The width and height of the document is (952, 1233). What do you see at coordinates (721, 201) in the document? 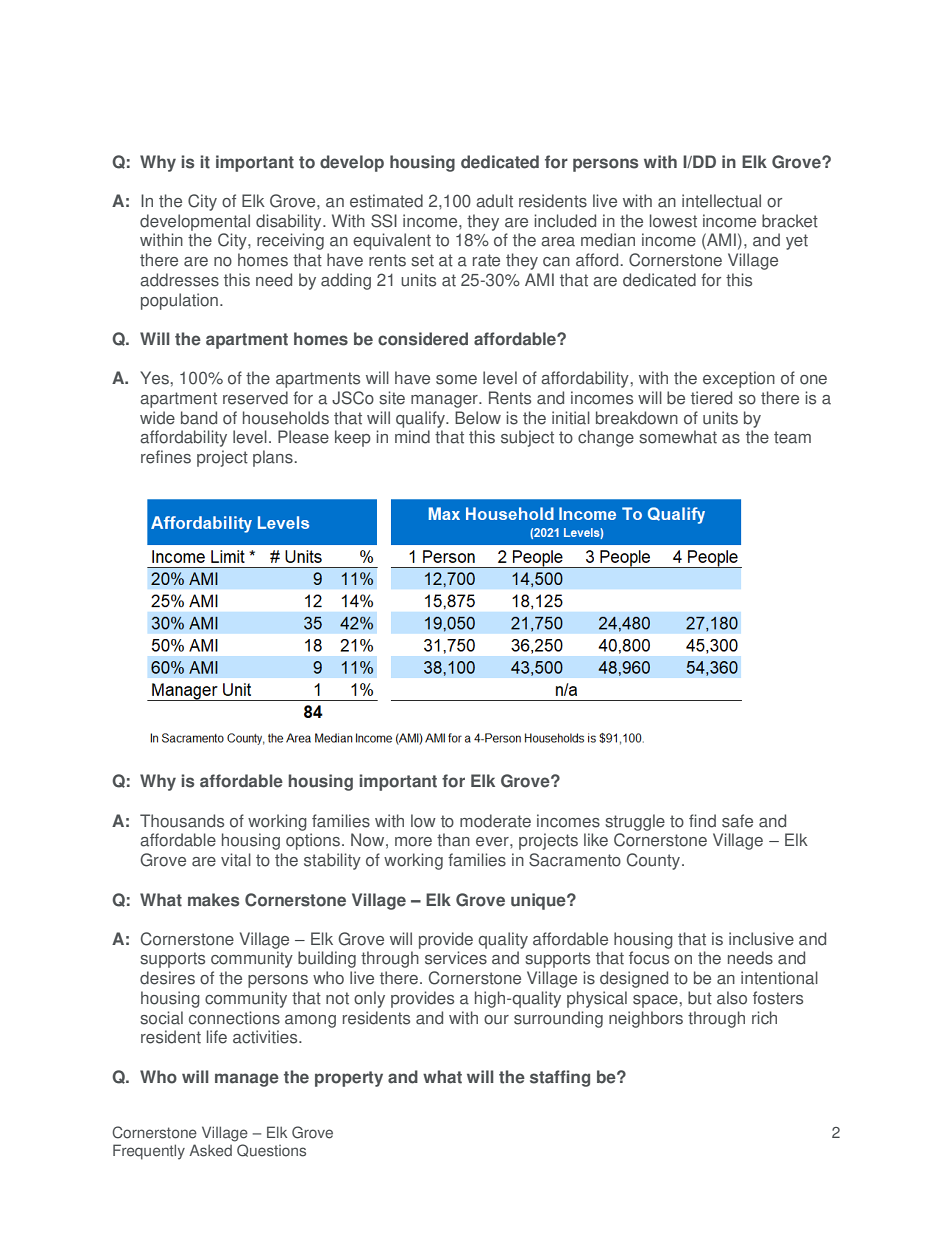
I see `intellectual` at bounding box center [721, 201].
